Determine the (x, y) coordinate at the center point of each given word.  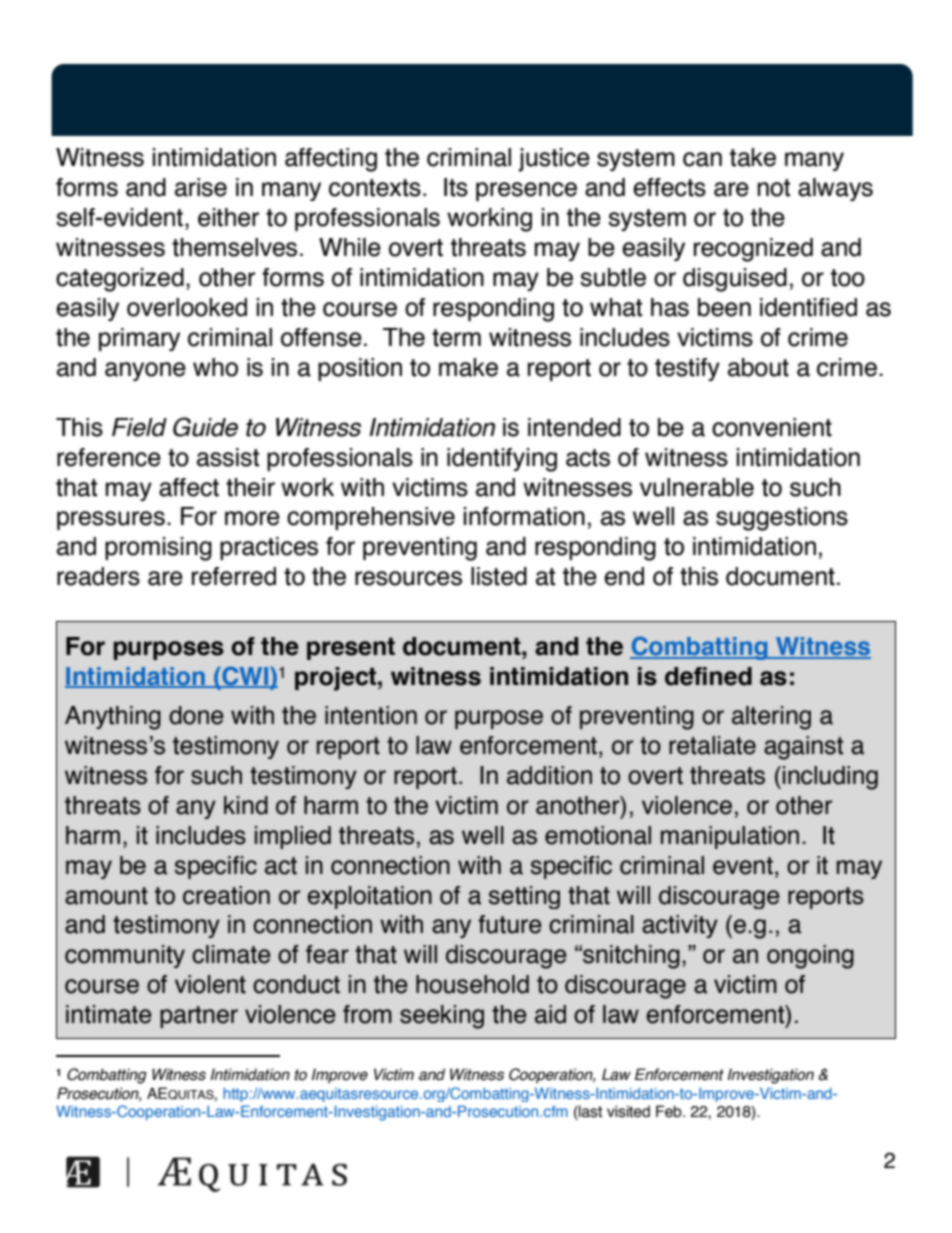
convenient (772, 427)
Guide (205, 427)
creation (226, 895)
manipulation (730, 837)
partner (199, 1017)
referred (234, 576)
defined (708, 676)
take (753, 157)
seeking (442, 1017)
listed (499, 576)
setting (524, 897)
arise (201, 187)
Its (456, 187)
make (468, 367)
